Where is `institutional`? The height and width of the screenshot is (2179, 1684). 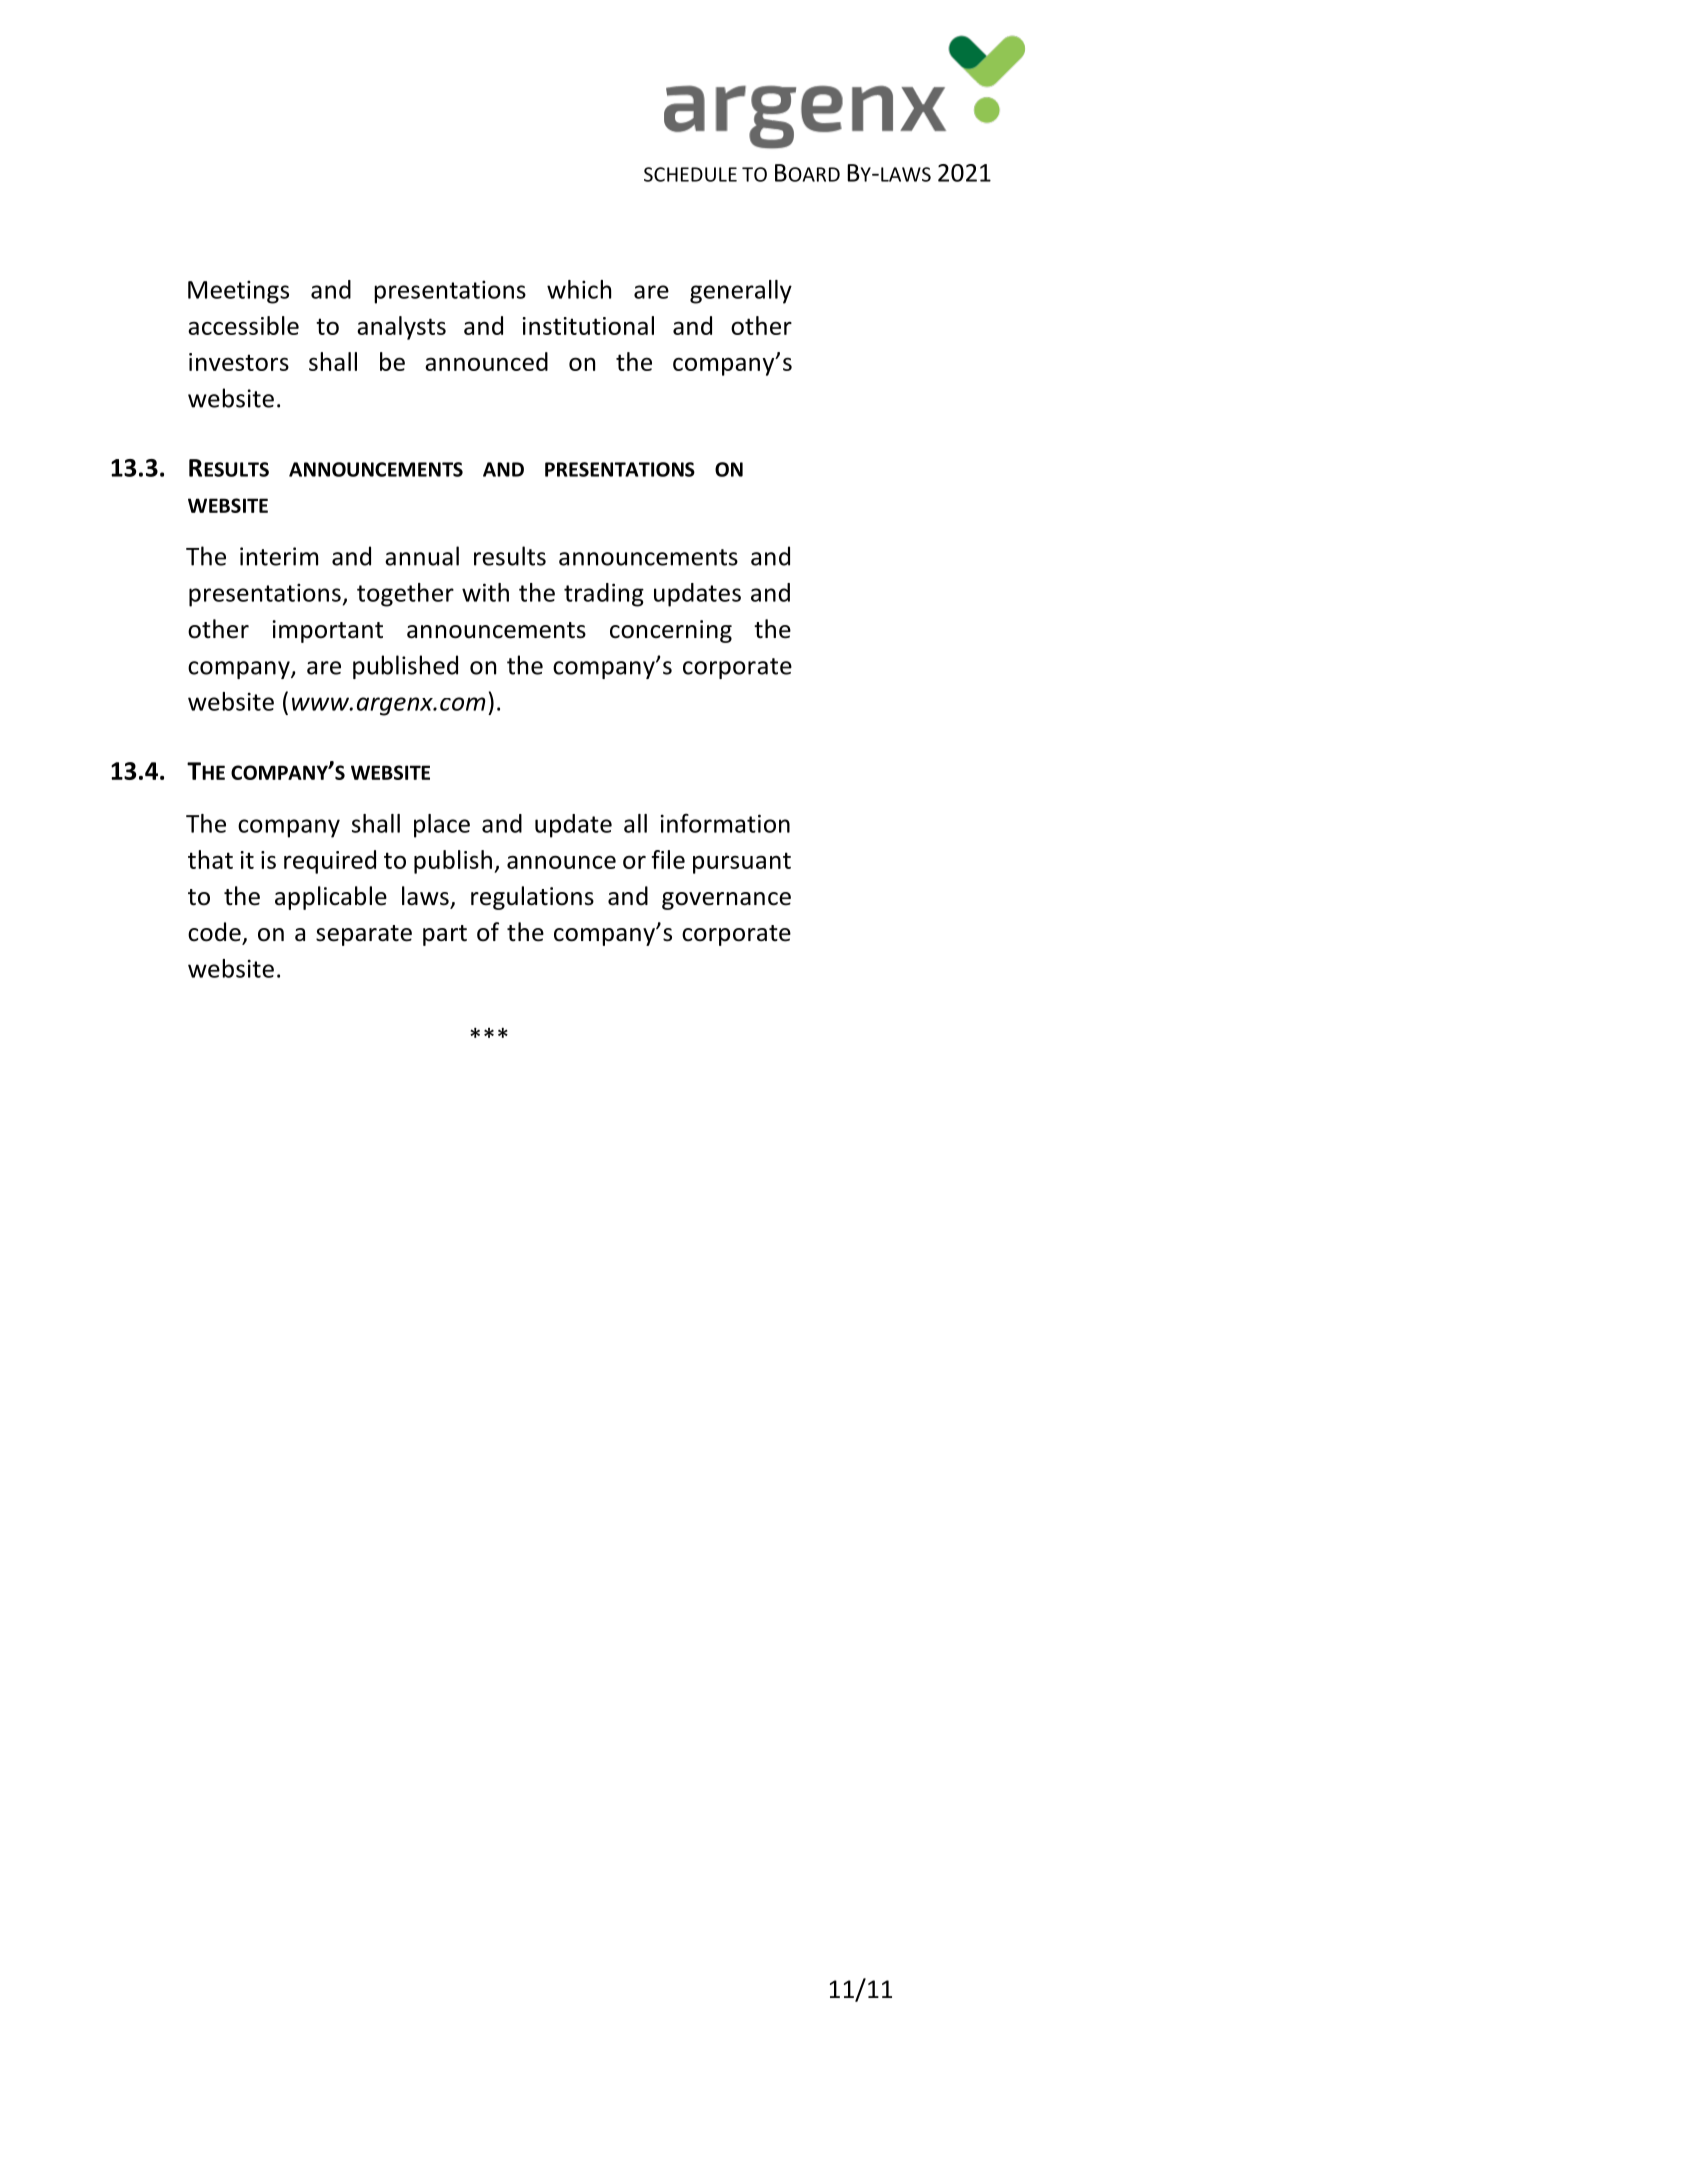 institutional is located at coordinates (588, 325).
